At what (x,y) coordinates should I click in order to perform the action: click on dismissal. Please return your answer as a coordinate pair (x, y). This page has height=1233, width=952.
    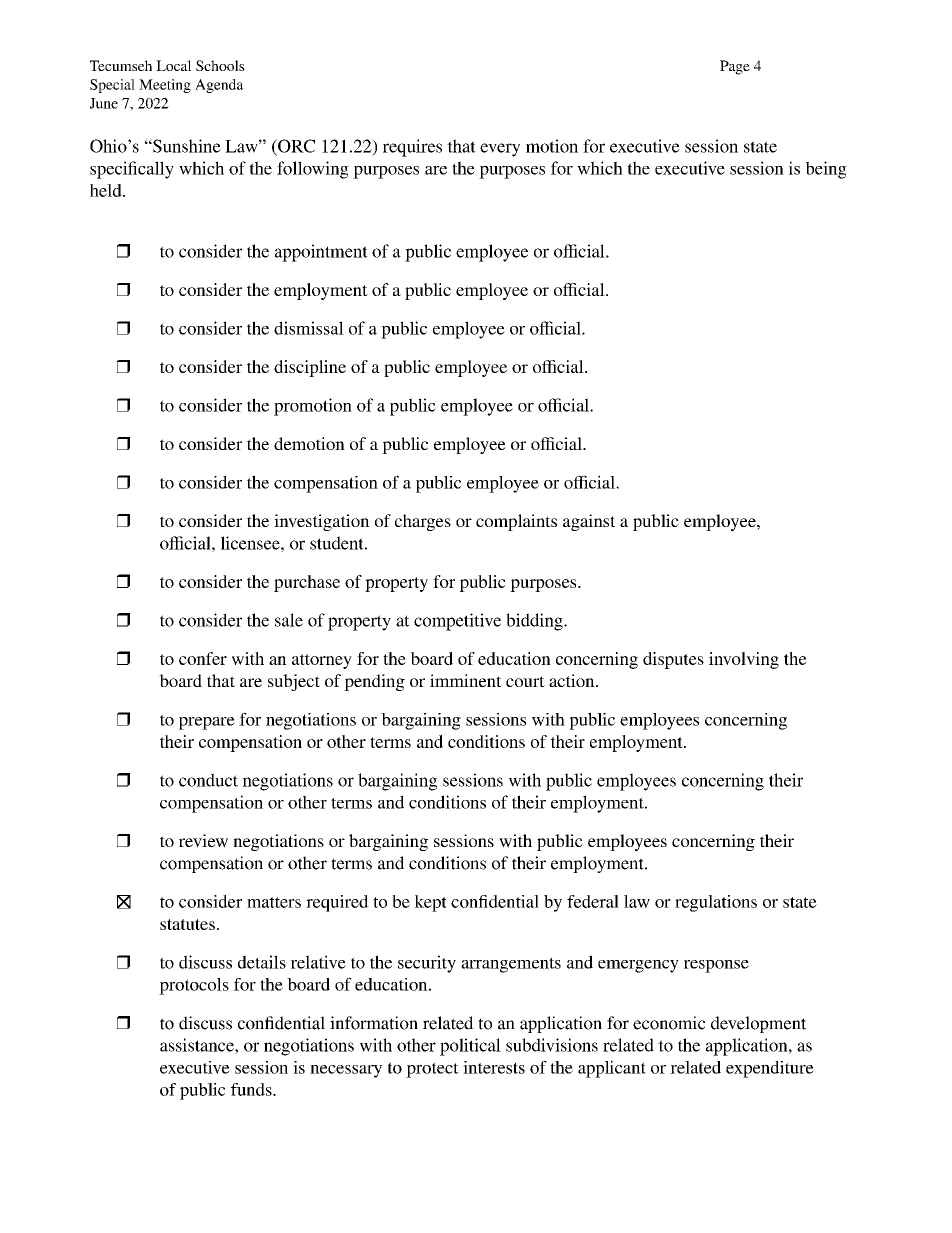
    Looking at the image, I should click on (309, 328).
